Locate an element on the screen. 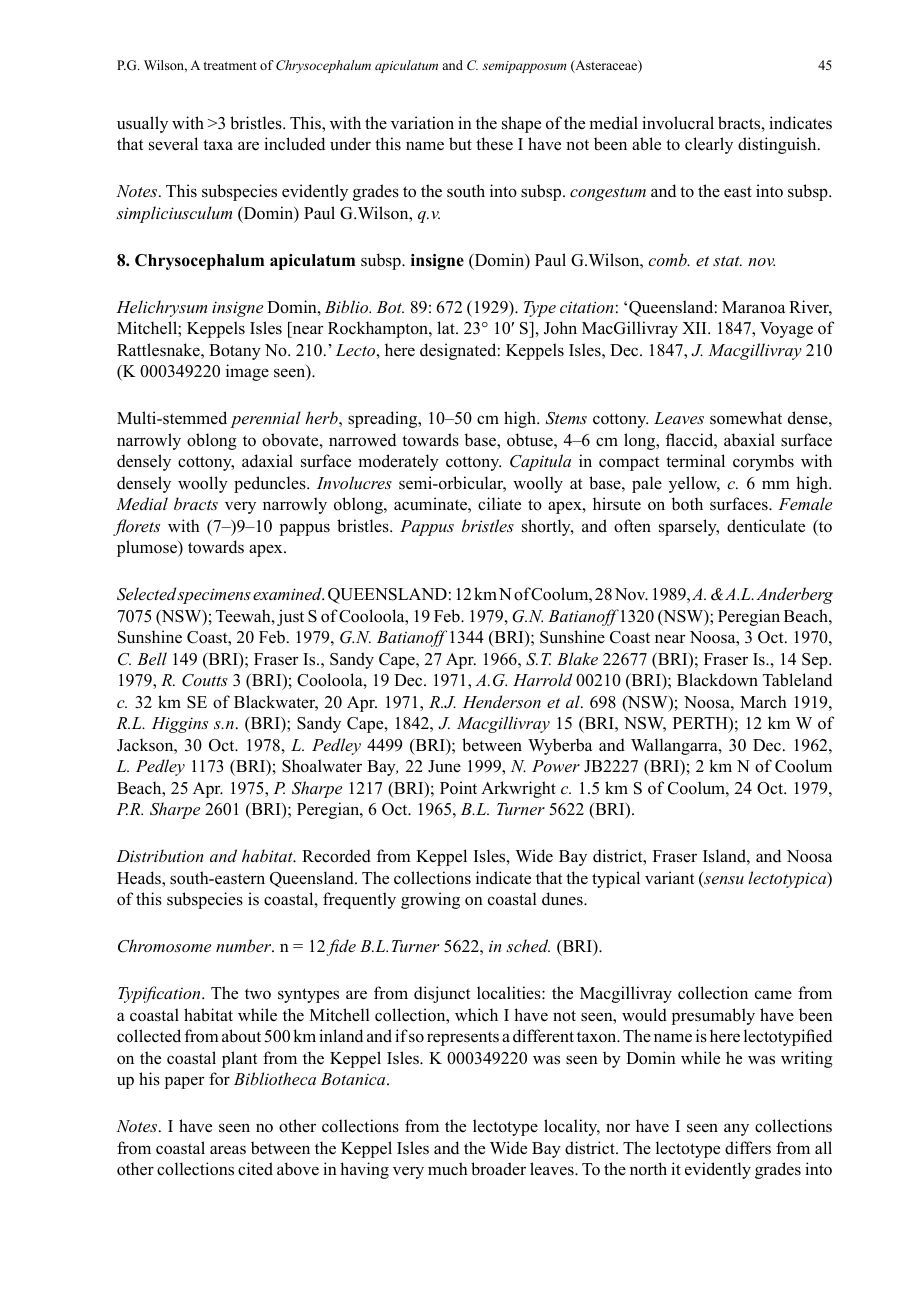 This screenshot has height=1301, width=924. Point is located at coordinates (458, 788).
